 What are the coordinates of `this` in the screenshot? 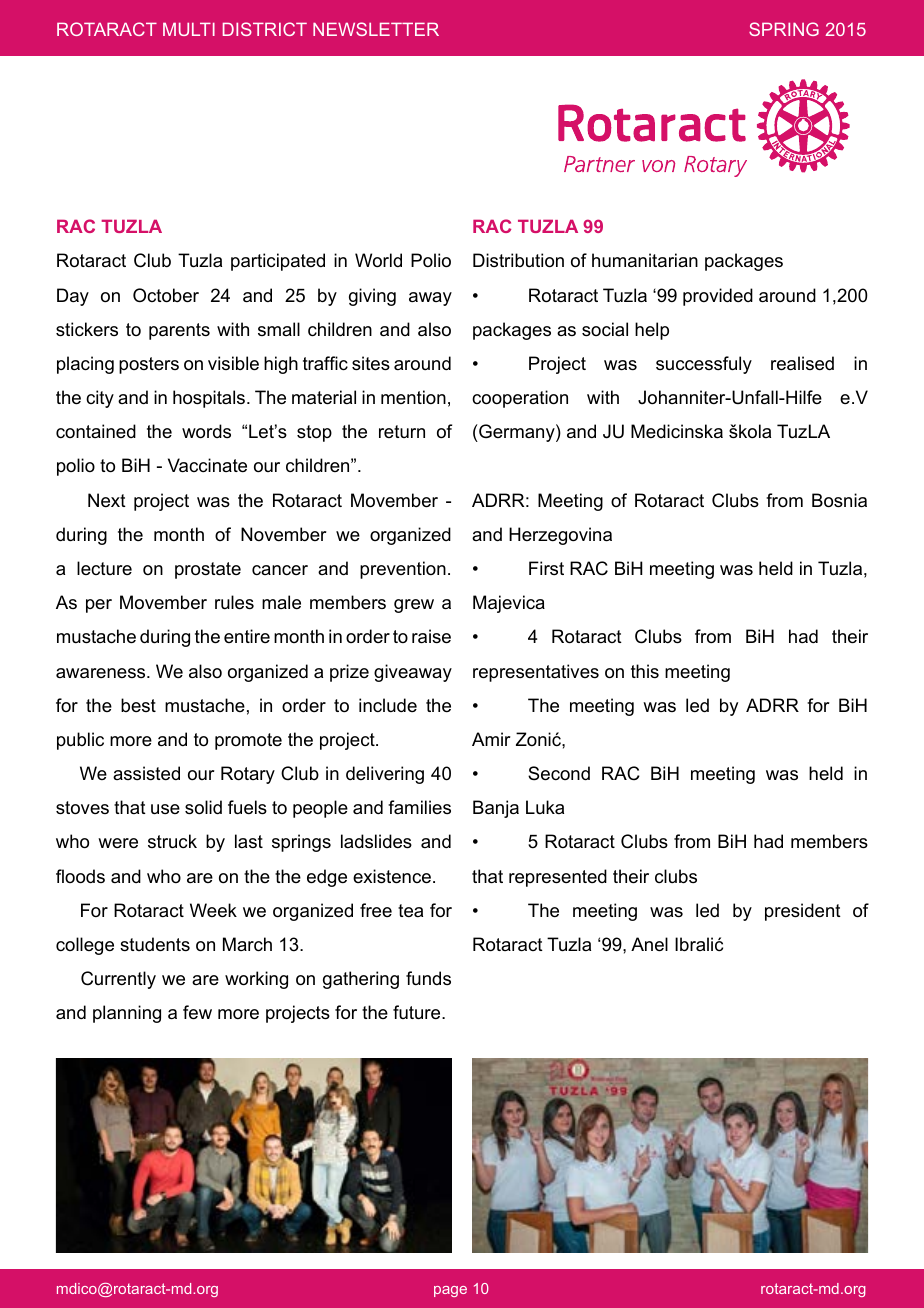 It's located at (645, 671).
